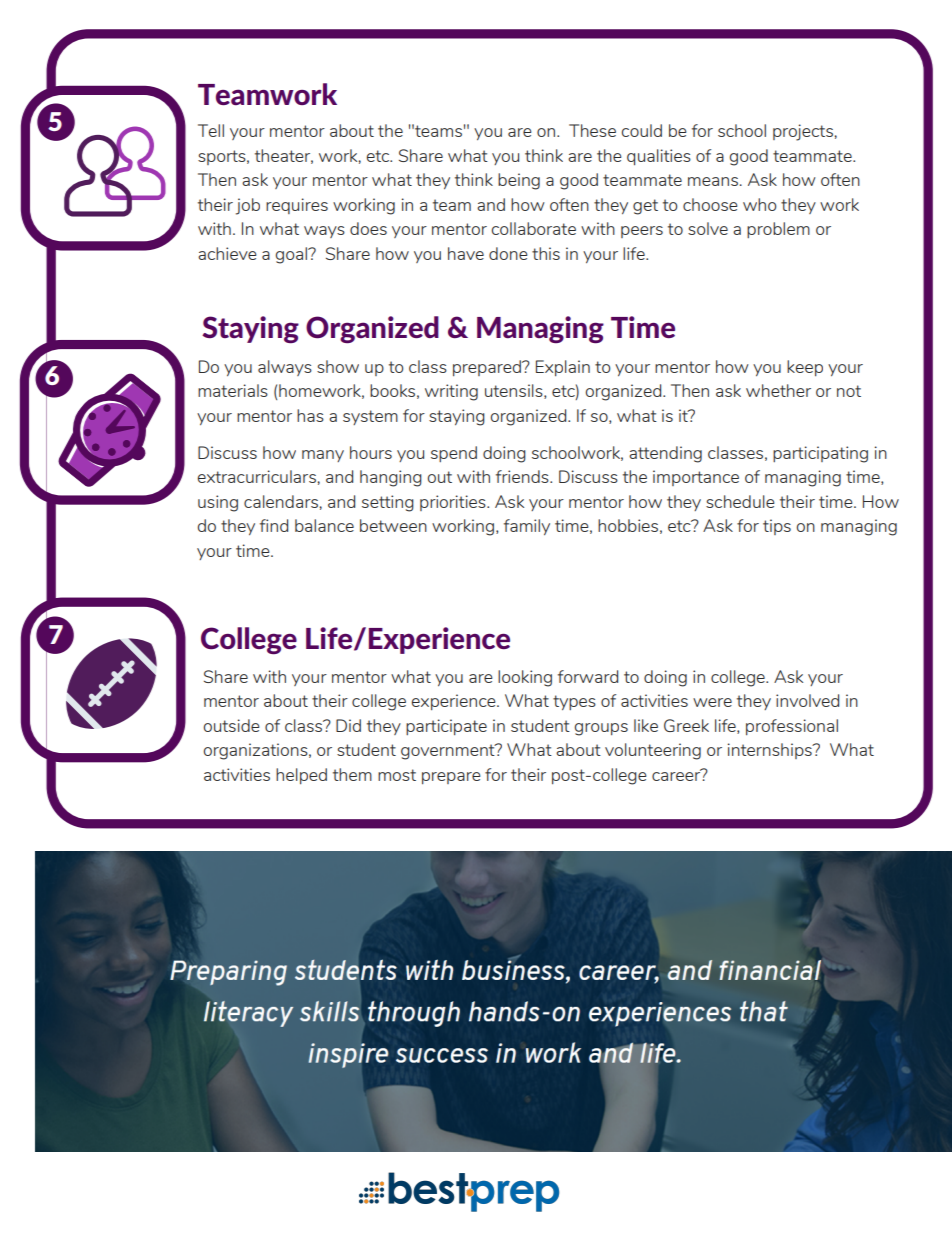  I want to click on show, so click(338, 366).
